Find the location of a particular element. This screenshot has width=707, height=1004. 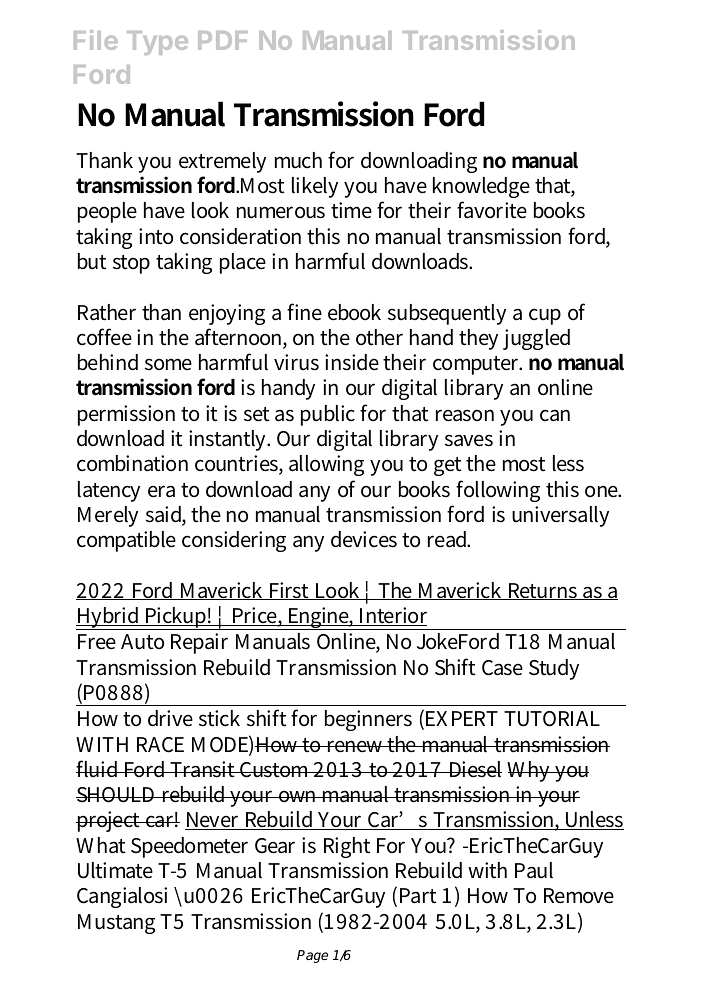

Paul is located at coordinates (534, 870).
